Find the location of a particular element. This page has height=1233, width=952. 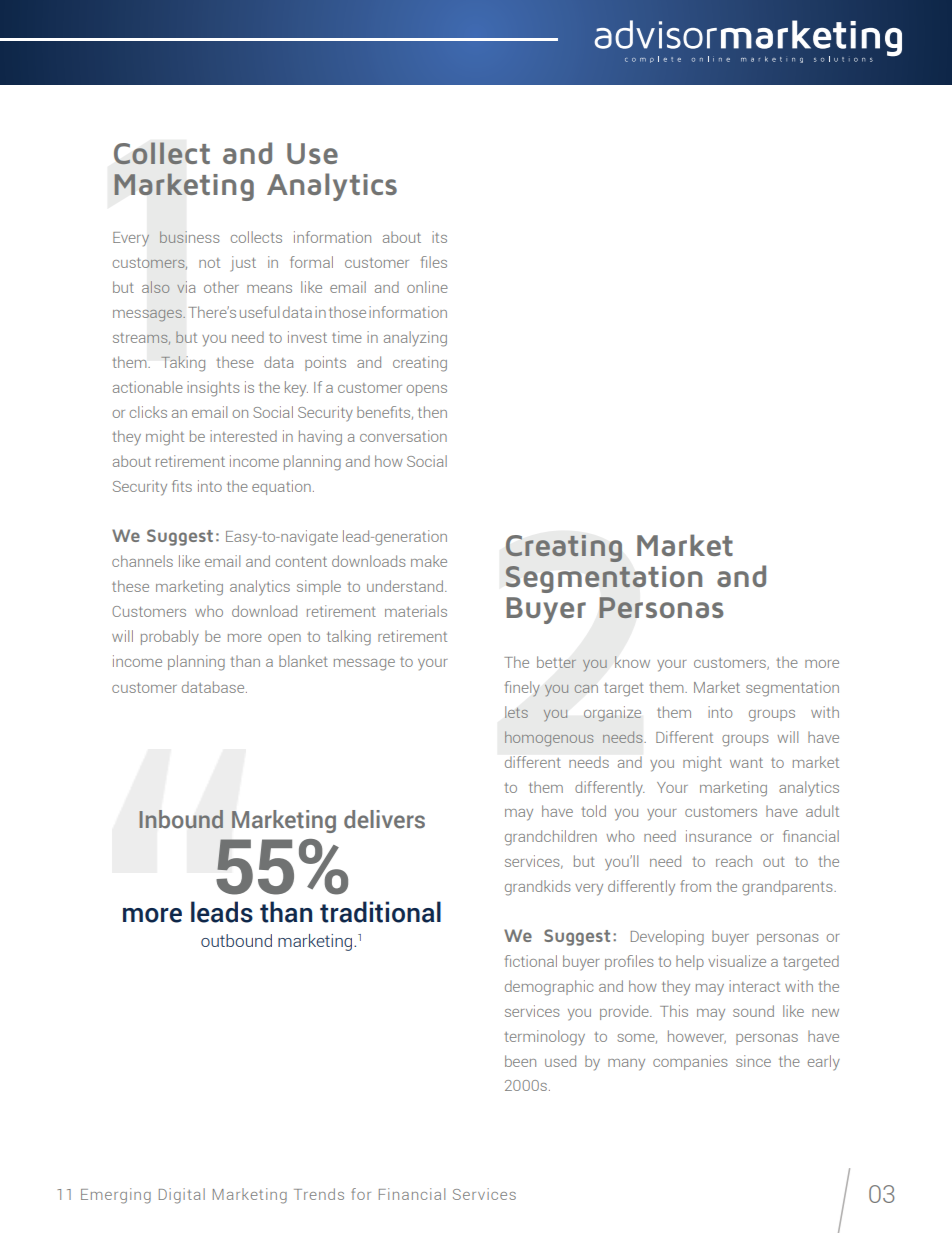

want is located at coordinates (746, 763).
